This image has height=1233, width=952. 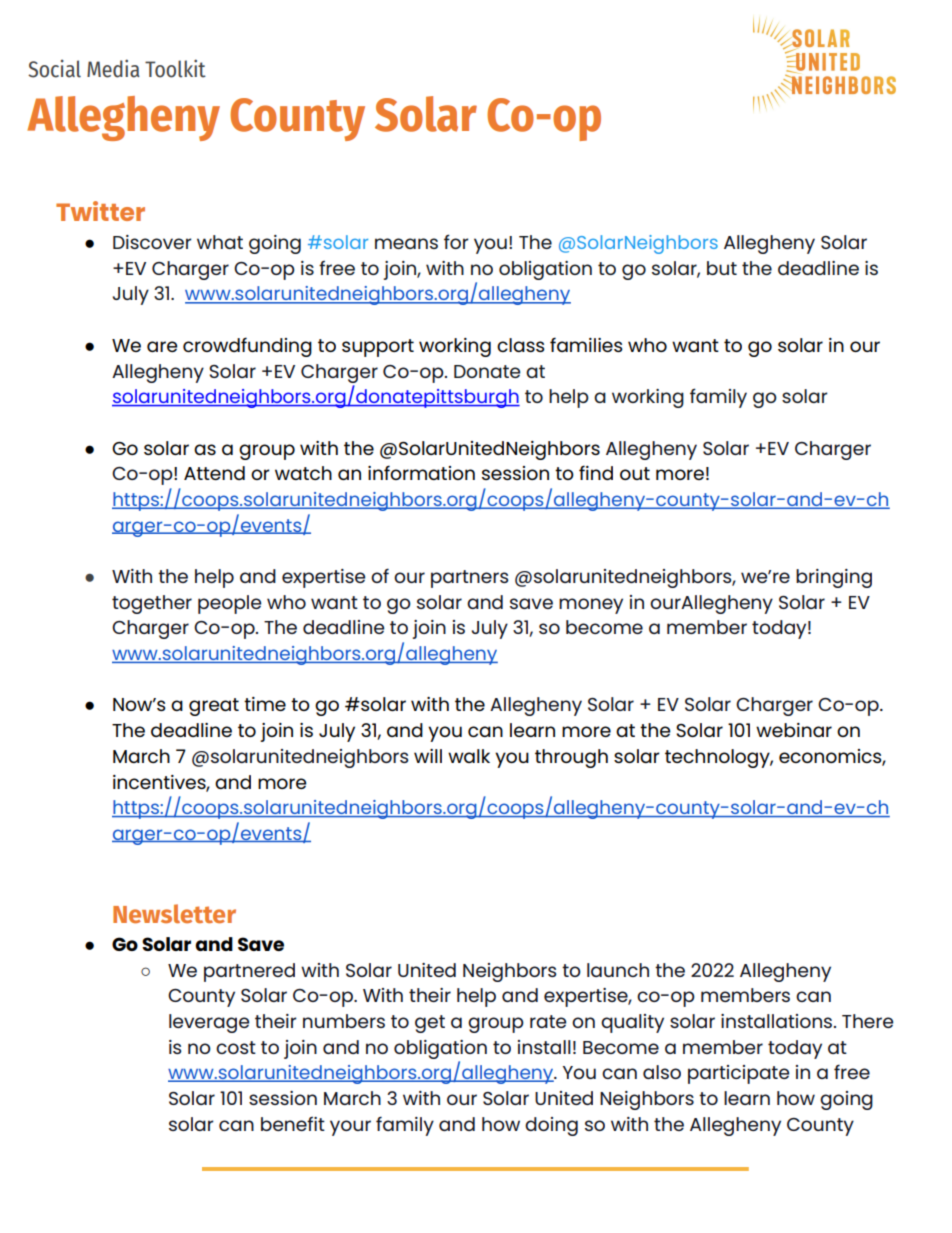 What do you see at coordinates (834, 578) in the image?
I see `bringing` at bounding box center [834, 578].
